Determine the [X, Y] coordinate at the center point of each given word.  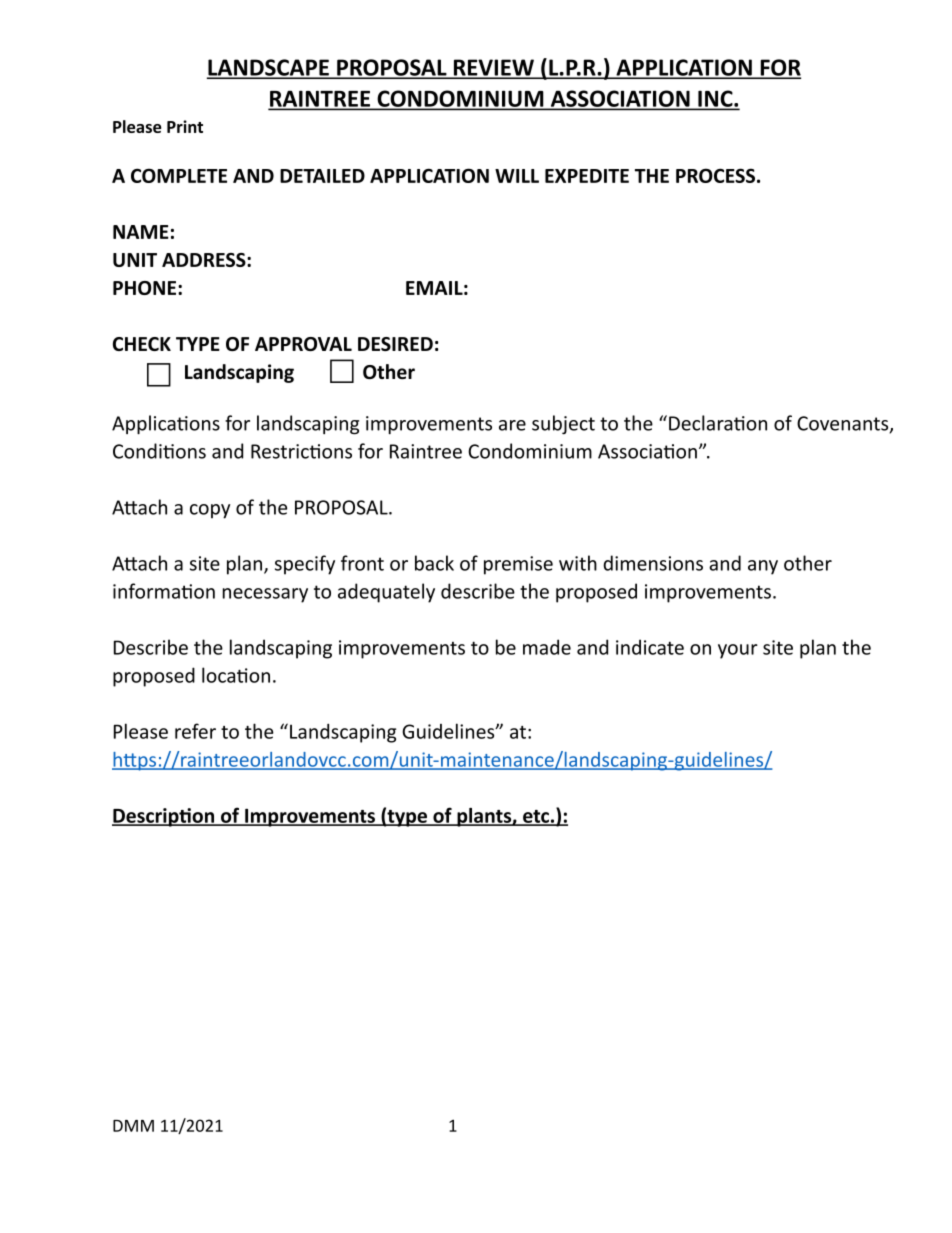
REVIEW [493, 68]
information [164, 591]
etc [536, 817]
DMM [133, 1126]
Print [185, 126]
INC [715, 99]
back [434, 563]
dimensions [653, 563]
